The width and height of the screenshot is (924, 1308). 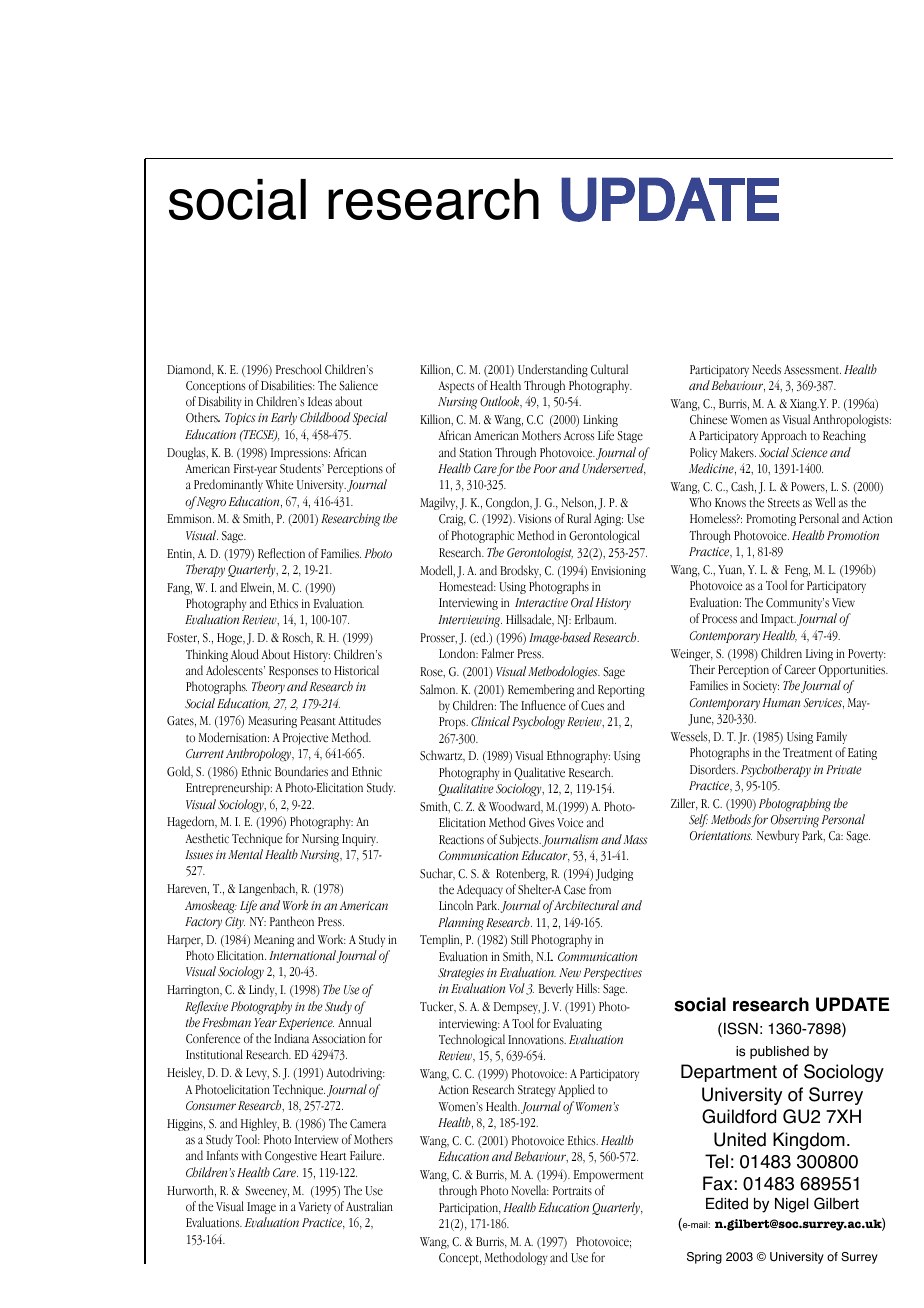 I want to click on Levy, so click(x=257, y=1074).
